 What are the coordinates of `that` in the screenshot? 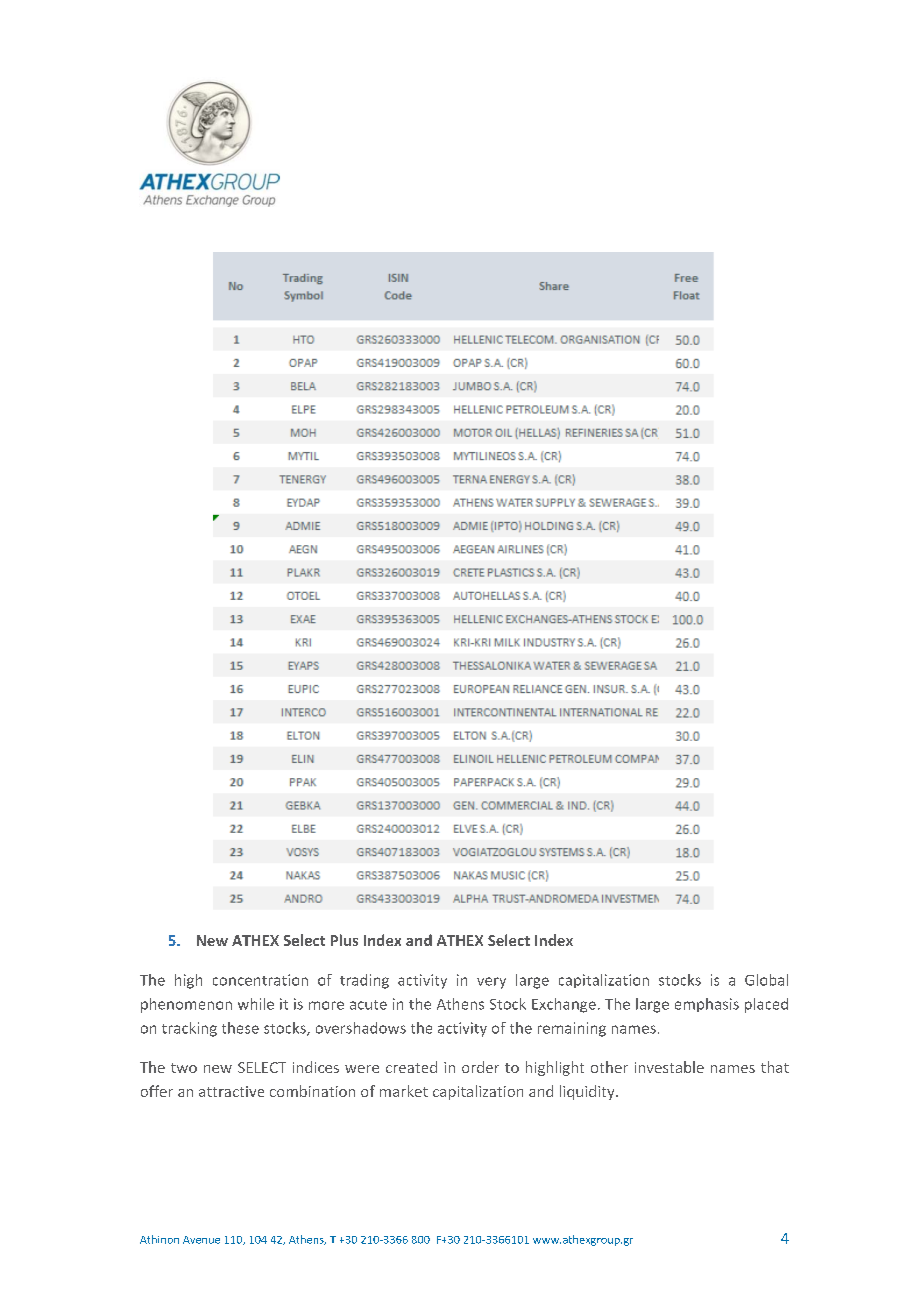 It's located at (775, 1067).
